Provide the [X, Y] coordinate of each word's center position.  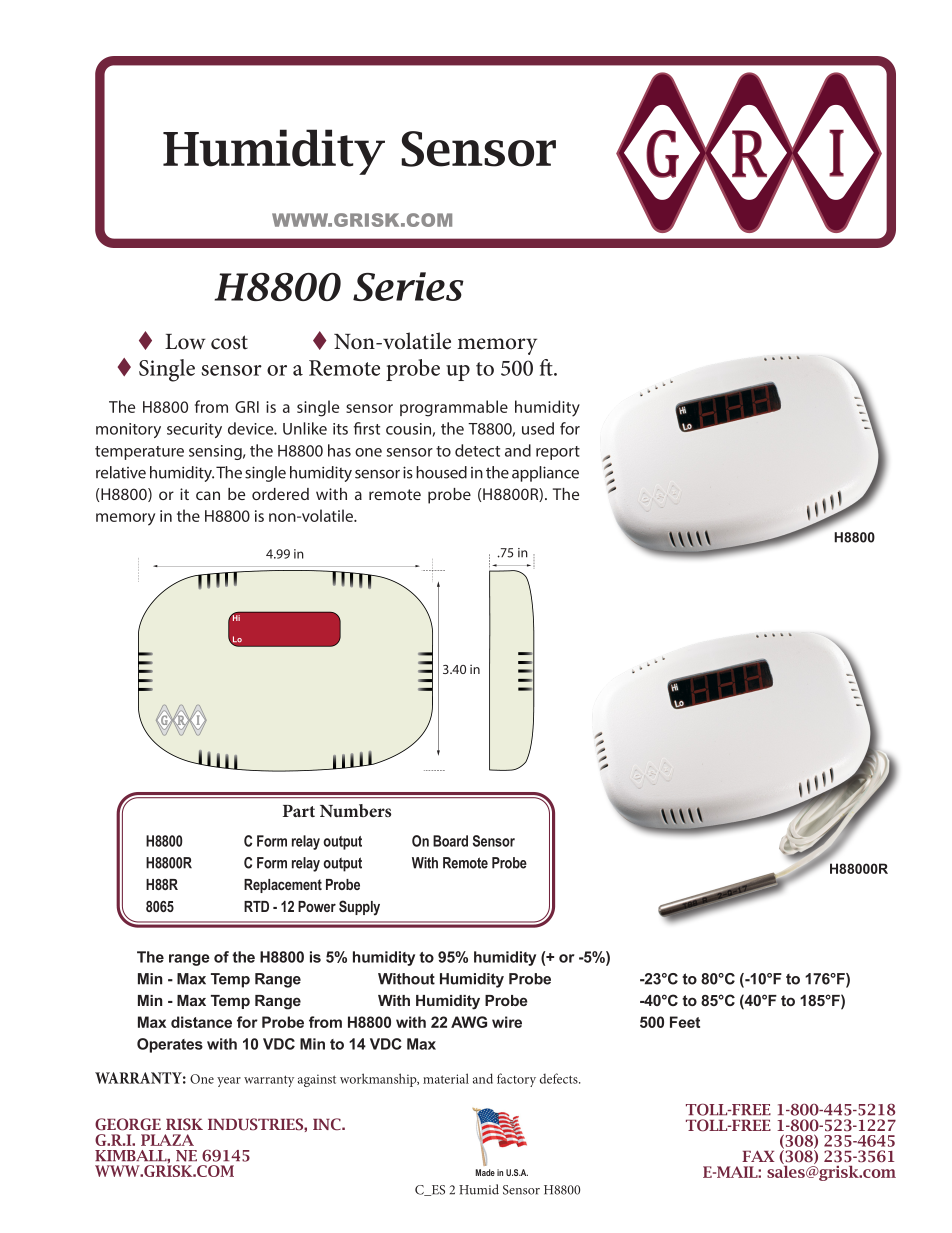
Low [185, 342]
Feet [685, 1022]
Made [485, 1172]
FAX [758, 1156]
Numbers [355, 810]
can [208, 495]
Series [408, 286]
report [558, 453]
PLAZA [167, 1140]
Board [450, 841]
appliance [545, 474]
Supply [359, 908]
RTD [256, 906]
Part [299, 811]
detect [477, 450]
